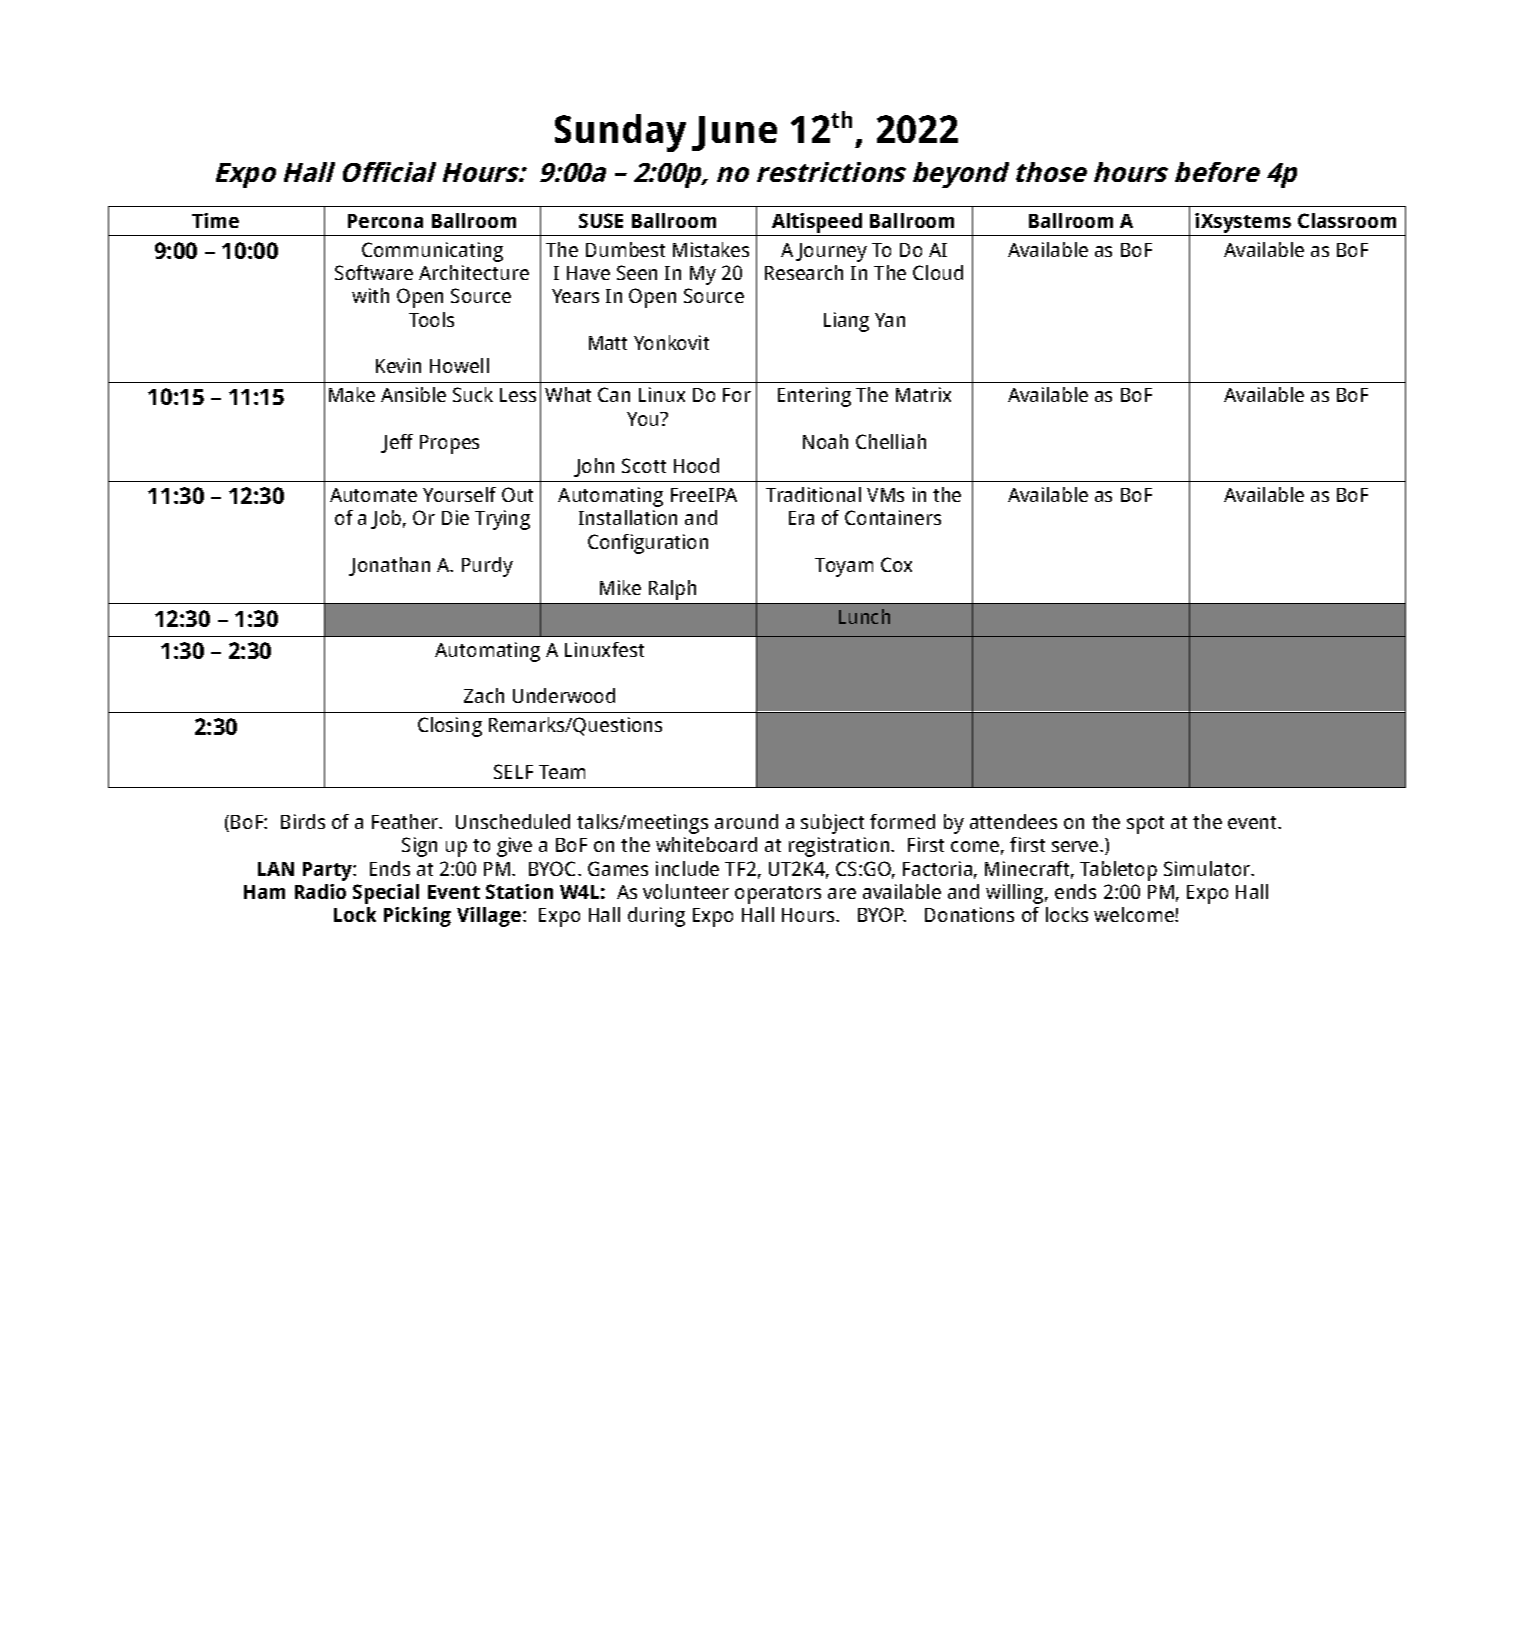  What do you see at coordinates (734, 133) in the screenshot?
I see `June` at bounding box center [734, 133].
